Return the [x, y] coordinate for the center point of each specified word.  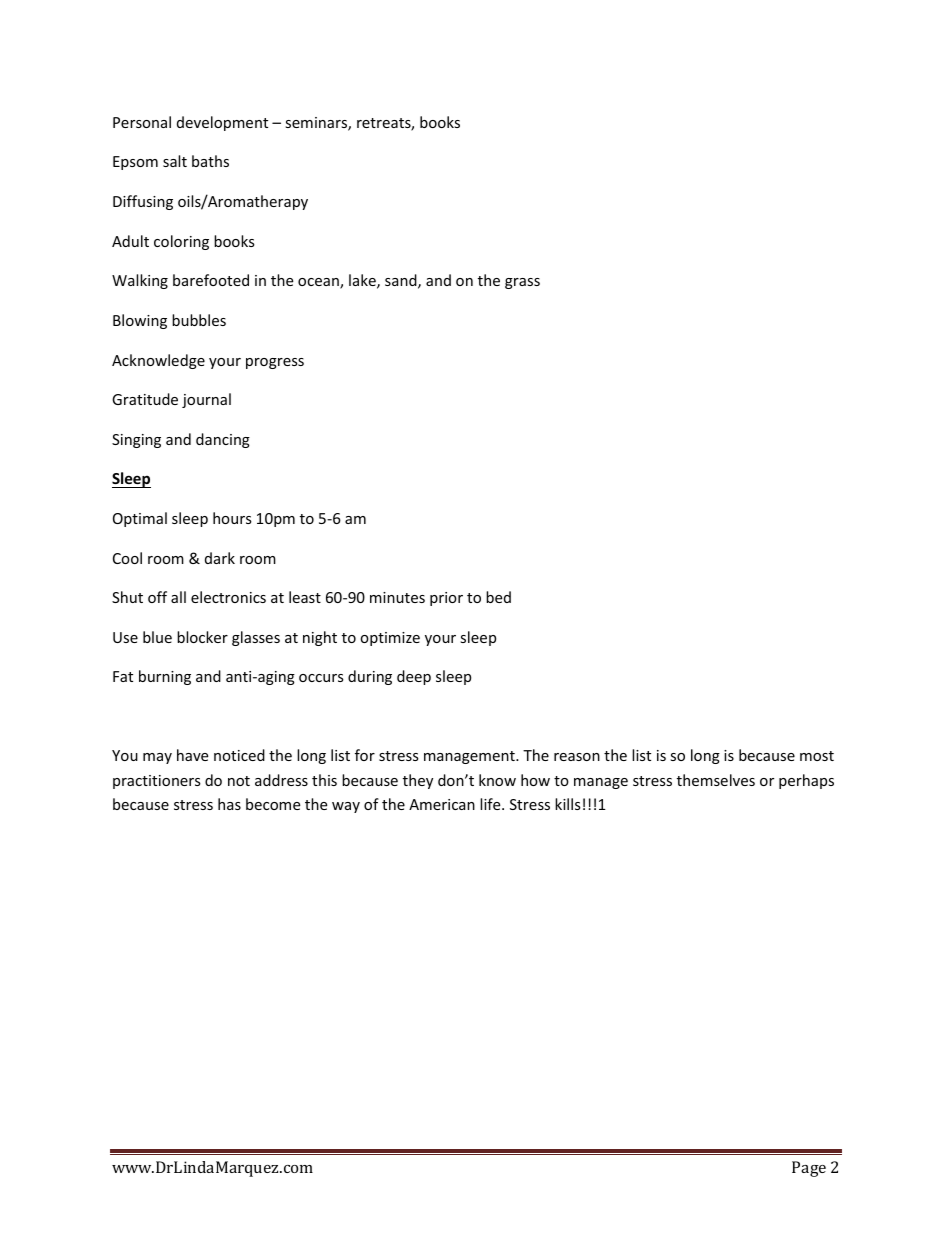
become [273, 804]
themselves [716, 780]
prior [446, 599]
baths [210, 161]
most [817, 756]
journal [206, 400]
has [229, 804]
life [491, 804]
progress [275, 363]
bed [498, 597]
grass [522, 283]
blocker [202, 637]
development [222, 123]
